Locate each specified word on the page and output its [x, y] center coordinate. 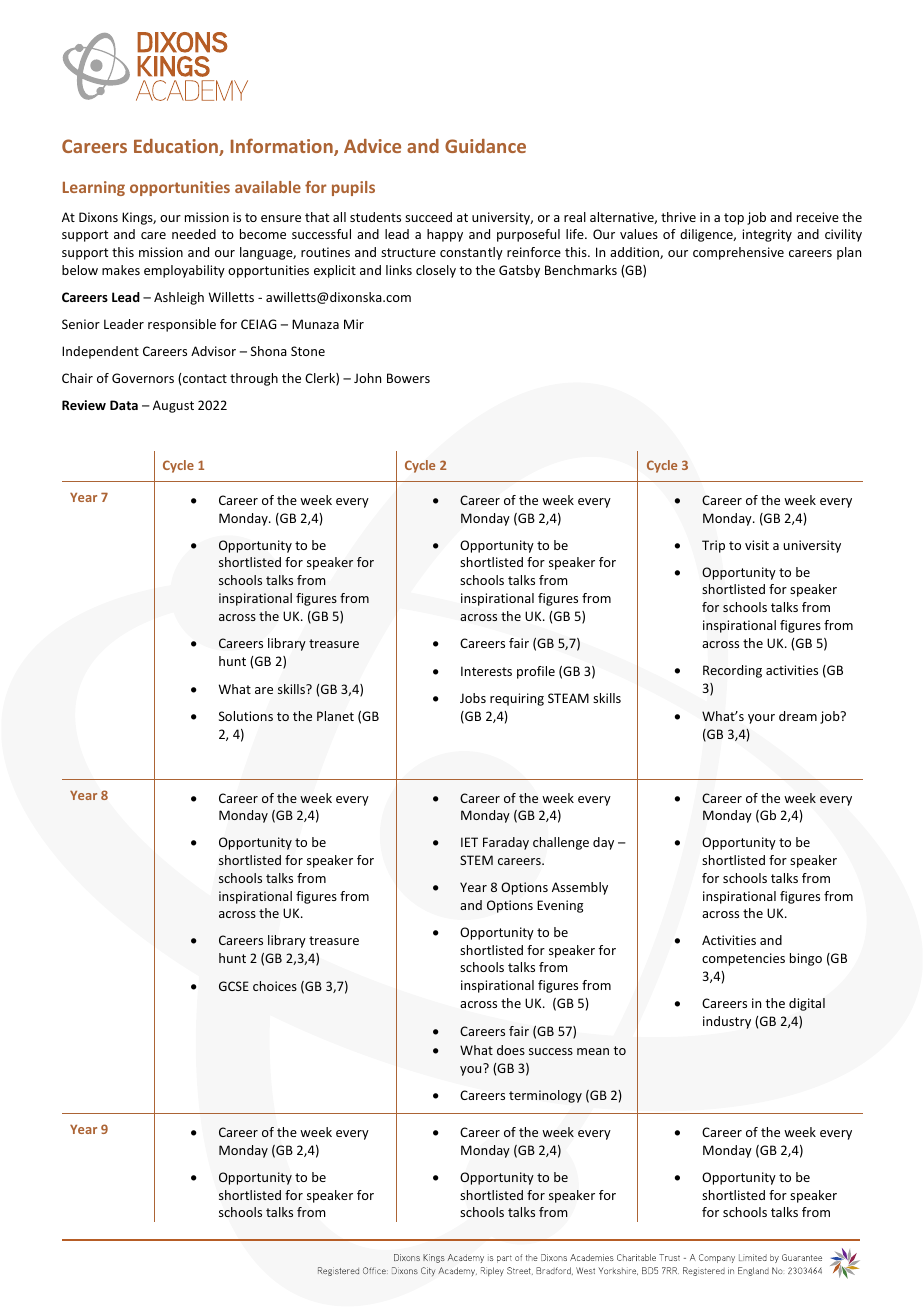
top [734, 219]
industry [727, 1022]
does [511, 1050]
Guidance [485, 146]
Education [177, 147]
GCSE [234, 986]
